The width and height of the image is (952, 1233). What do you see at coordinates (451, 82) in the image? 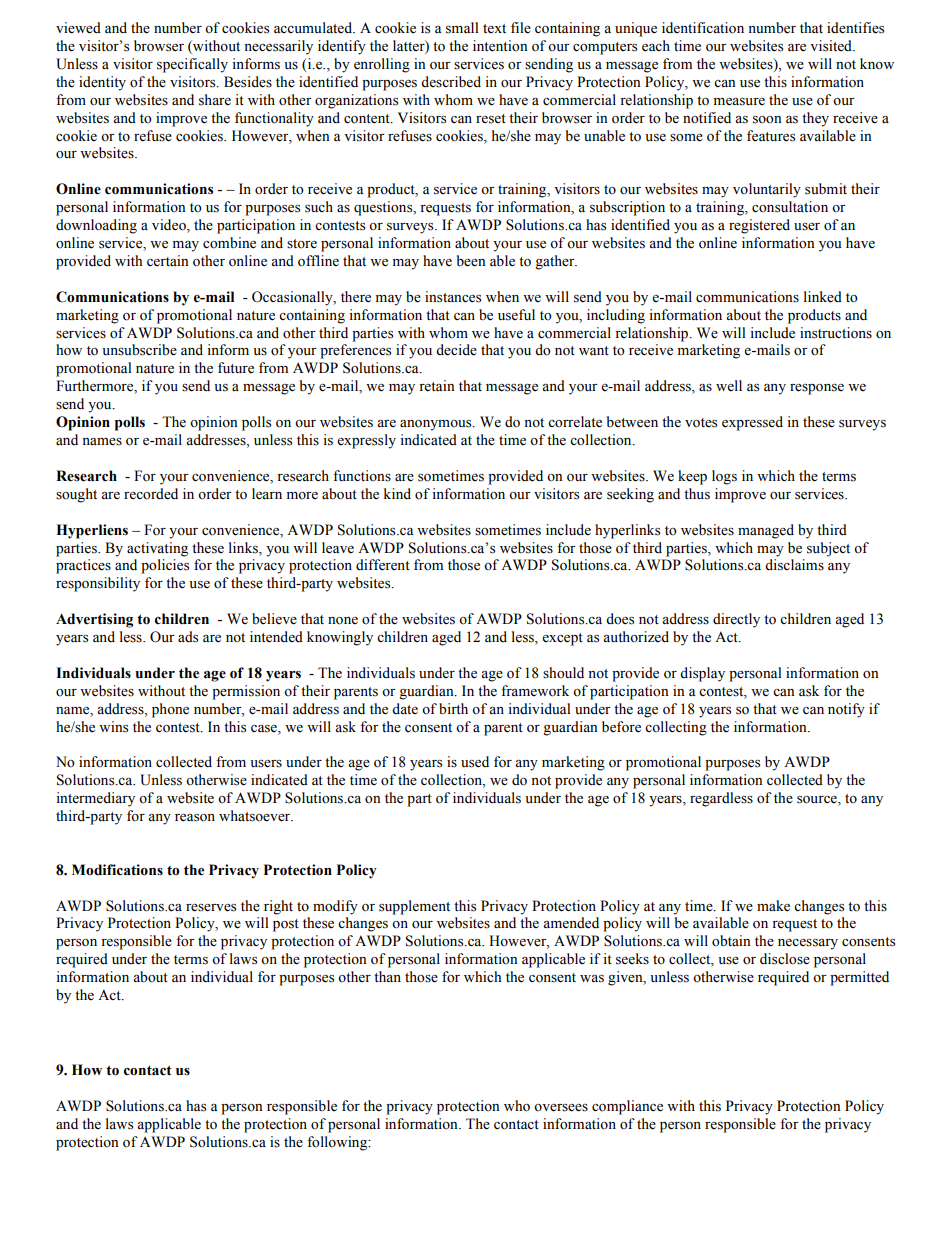
I see `described` at bounding box center [451, 82].
